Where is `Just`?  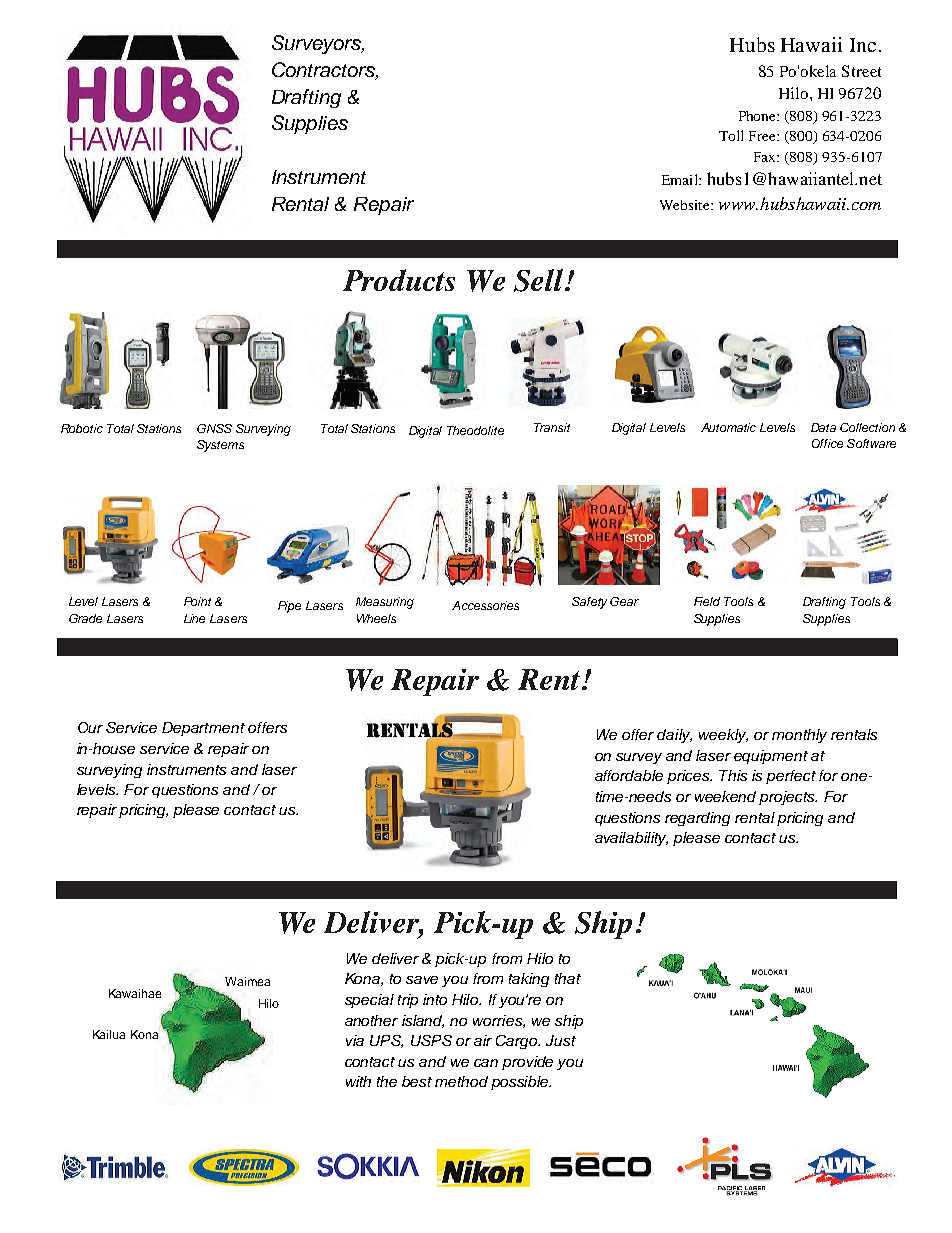
Just is located at coordinates (561, 1040).
